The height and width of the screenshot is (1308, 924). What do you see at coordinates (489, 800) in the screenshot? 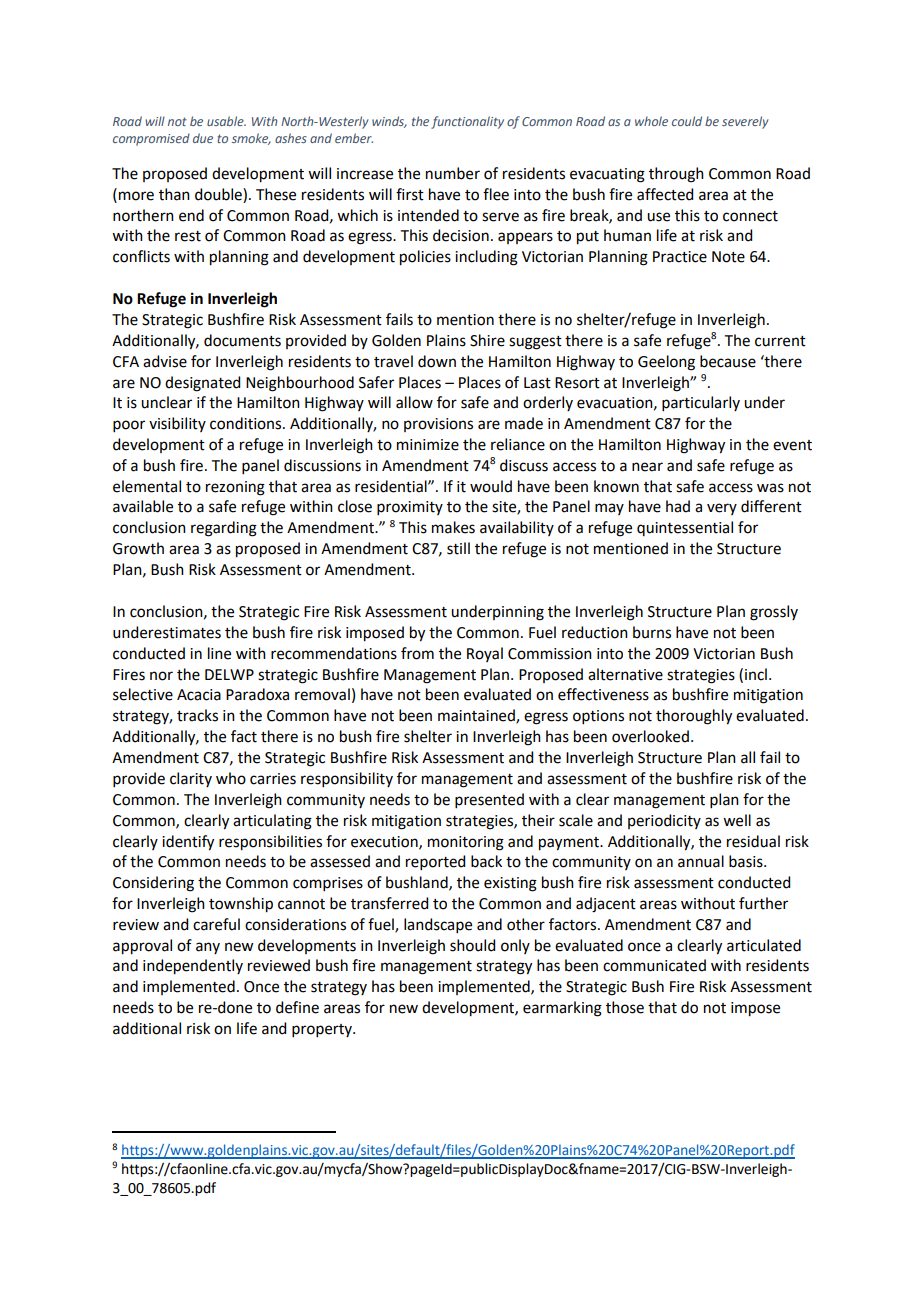
I see `presented` at bounding box center [489, 800].
